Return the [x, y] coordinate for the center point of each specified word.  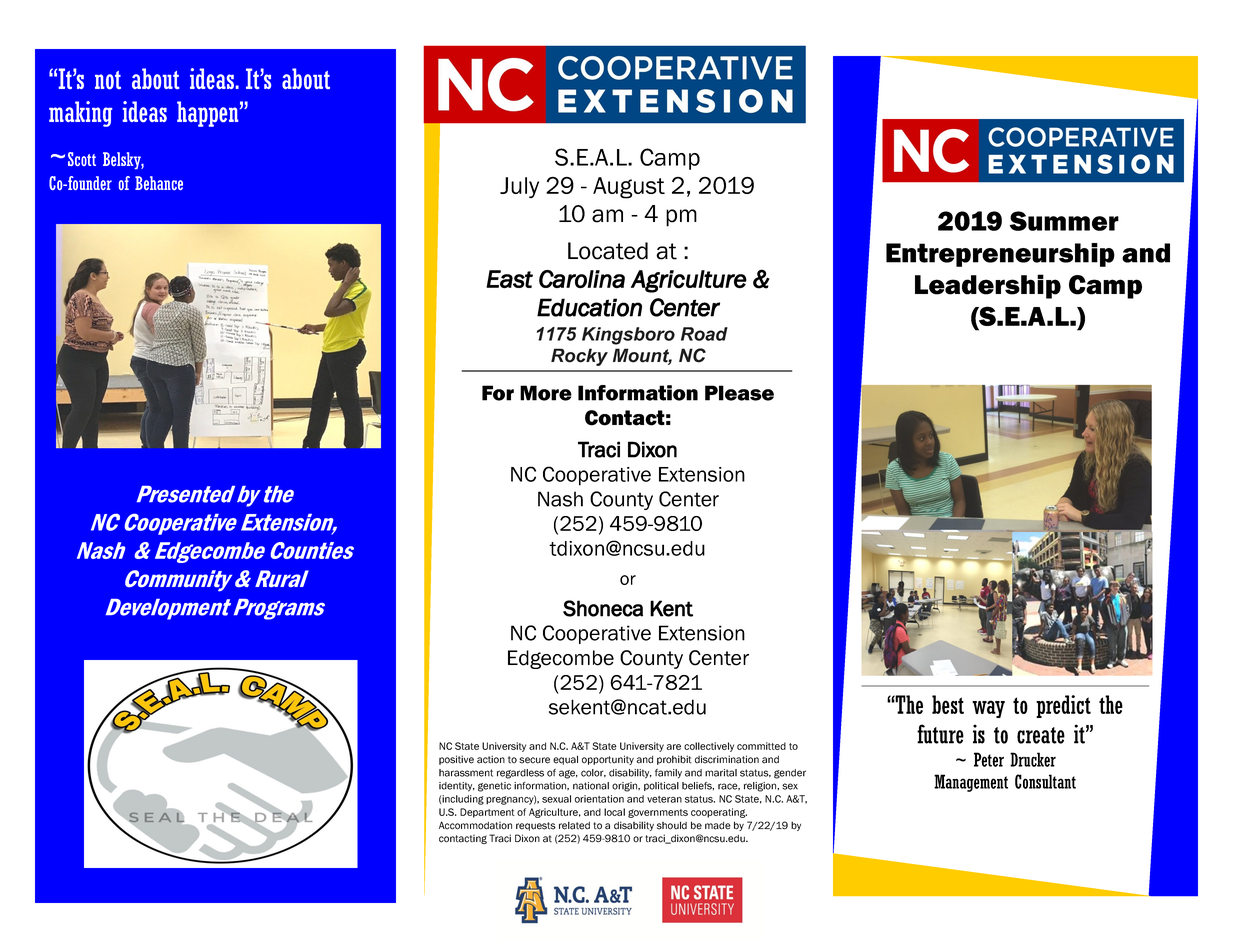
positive [456, 760]
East [509, 279]
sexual [556, 799]
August [629, 188]
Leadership [988, 286]
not [108, 80]
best [948, 704]
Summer [1064, 221]
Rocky [579, 357]
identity [457, 787]
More [546, 393]
